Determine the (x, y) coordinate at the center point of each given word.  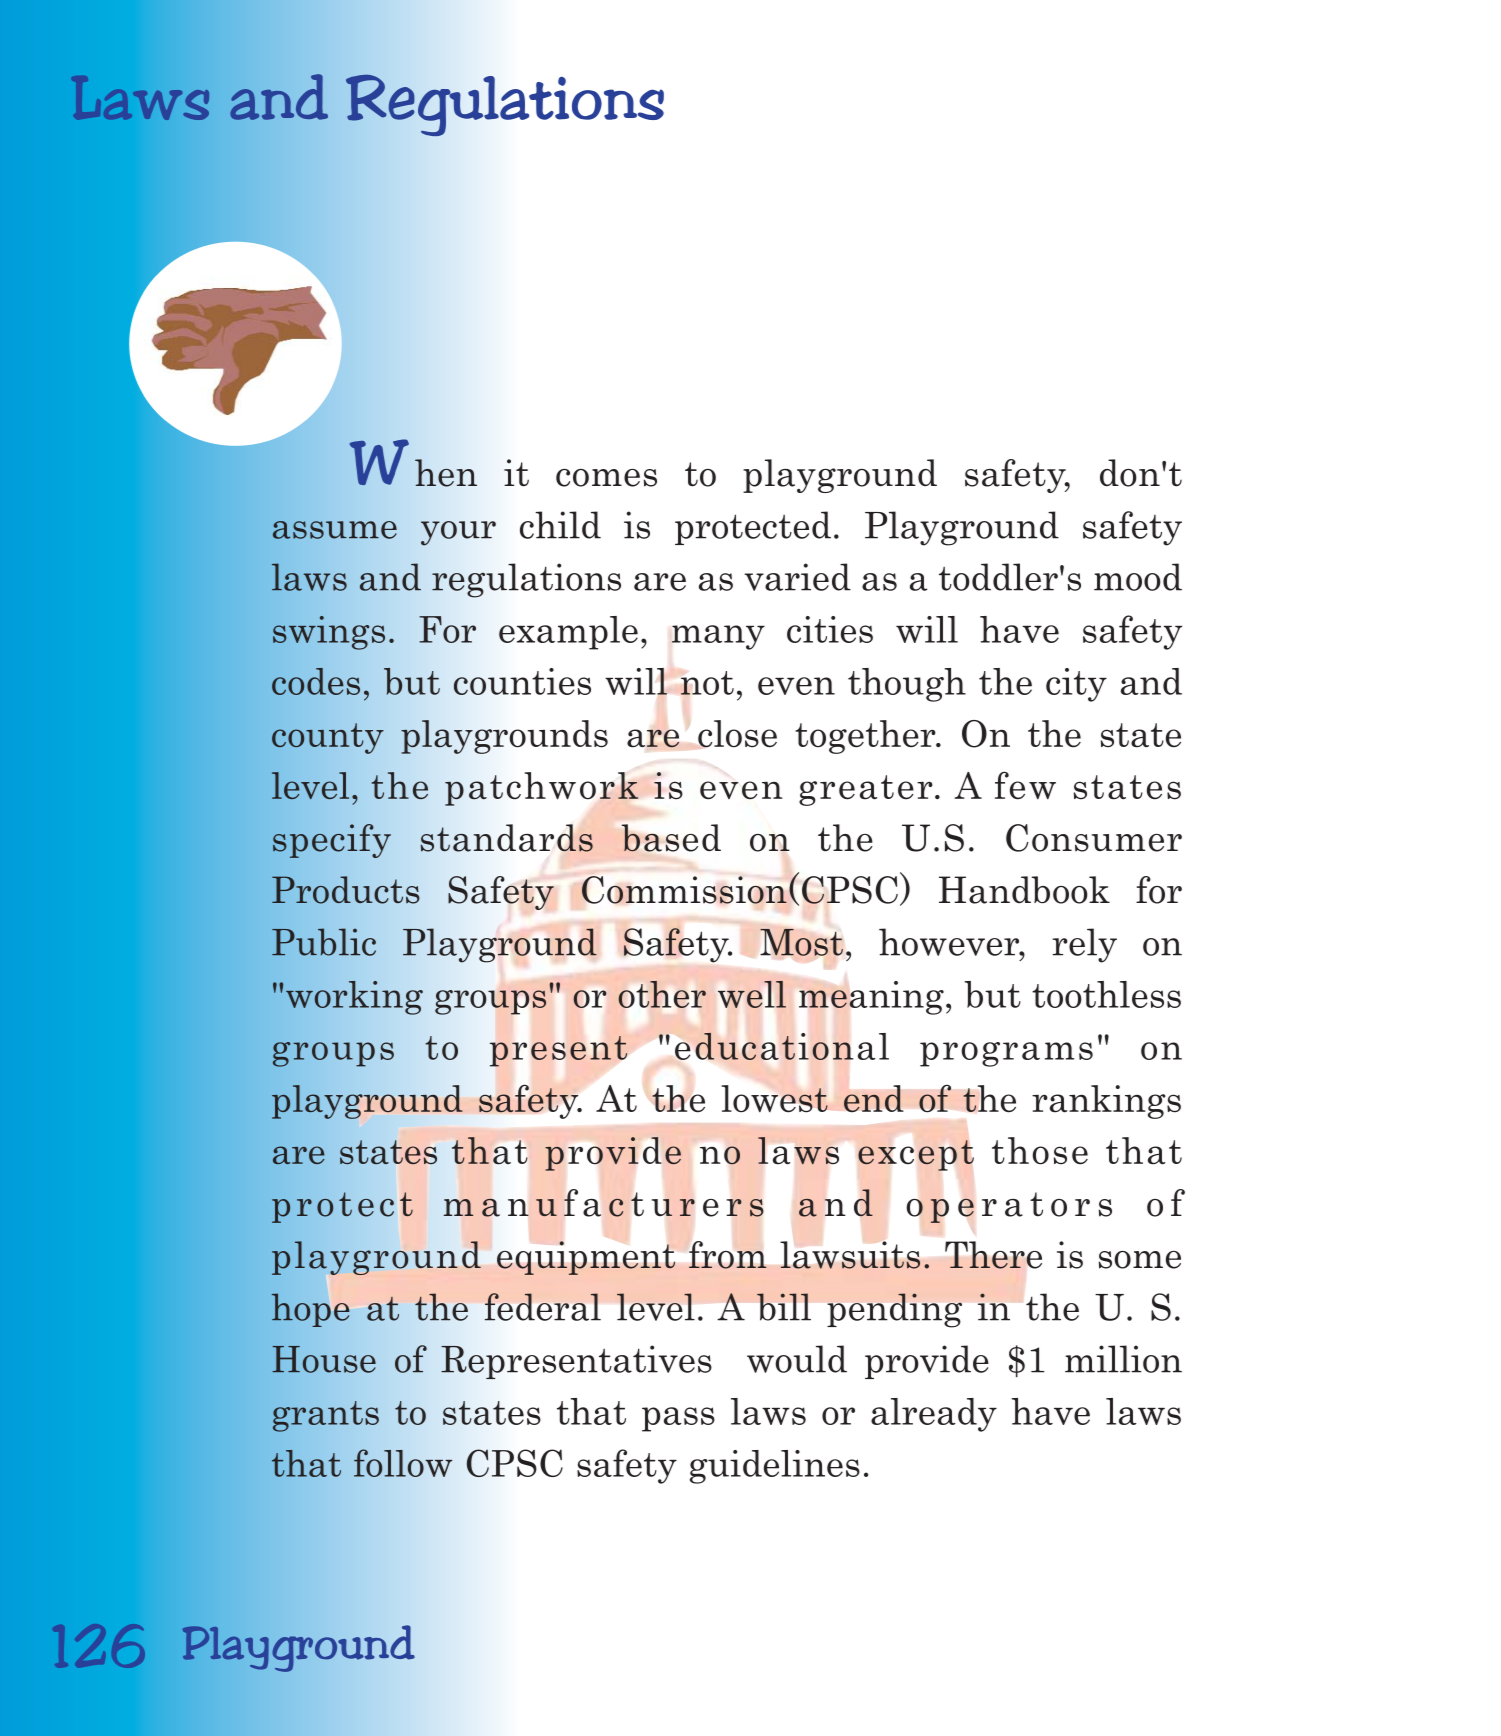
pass (678, 1419)
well (752, 994)
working (354, 998)
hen (446, 473)
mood (1138, 577)
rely (1084, 945)
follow (403, 1463)
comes (606, 478)
